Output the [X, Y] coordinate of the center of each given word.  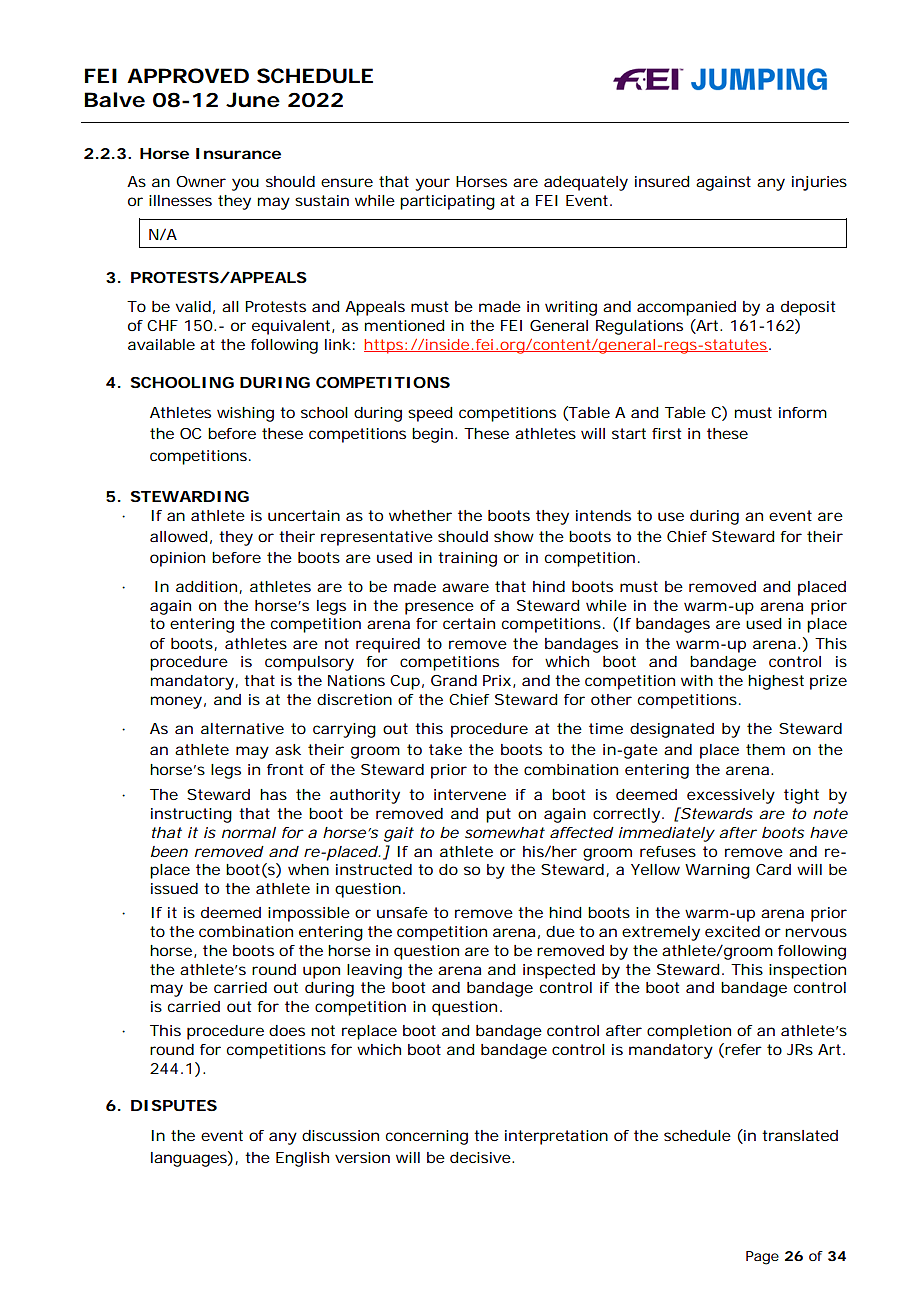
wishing [245, 414]
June [253, 100]
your [432, 184]
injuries [819, 183]
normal [249, 832]
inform [803, 412]
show [514, 536]
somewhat [505, 832]
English [302, 1159]
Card [773, 869]
